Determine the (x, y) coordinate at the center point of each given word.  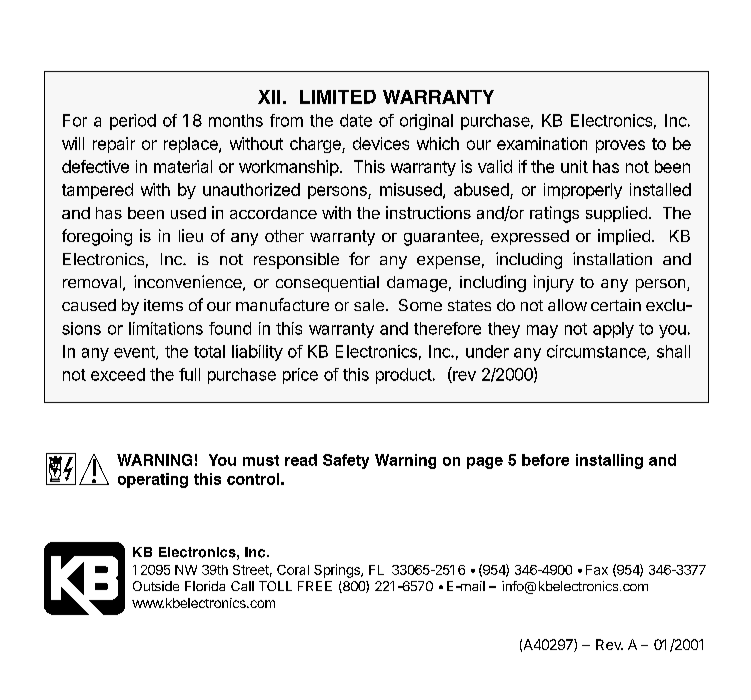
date (356, 120)
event (135, 353)
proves (620, 146)
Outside (156, 586)
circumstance (597, 352)
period (133, 122)
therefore (447, 328)
